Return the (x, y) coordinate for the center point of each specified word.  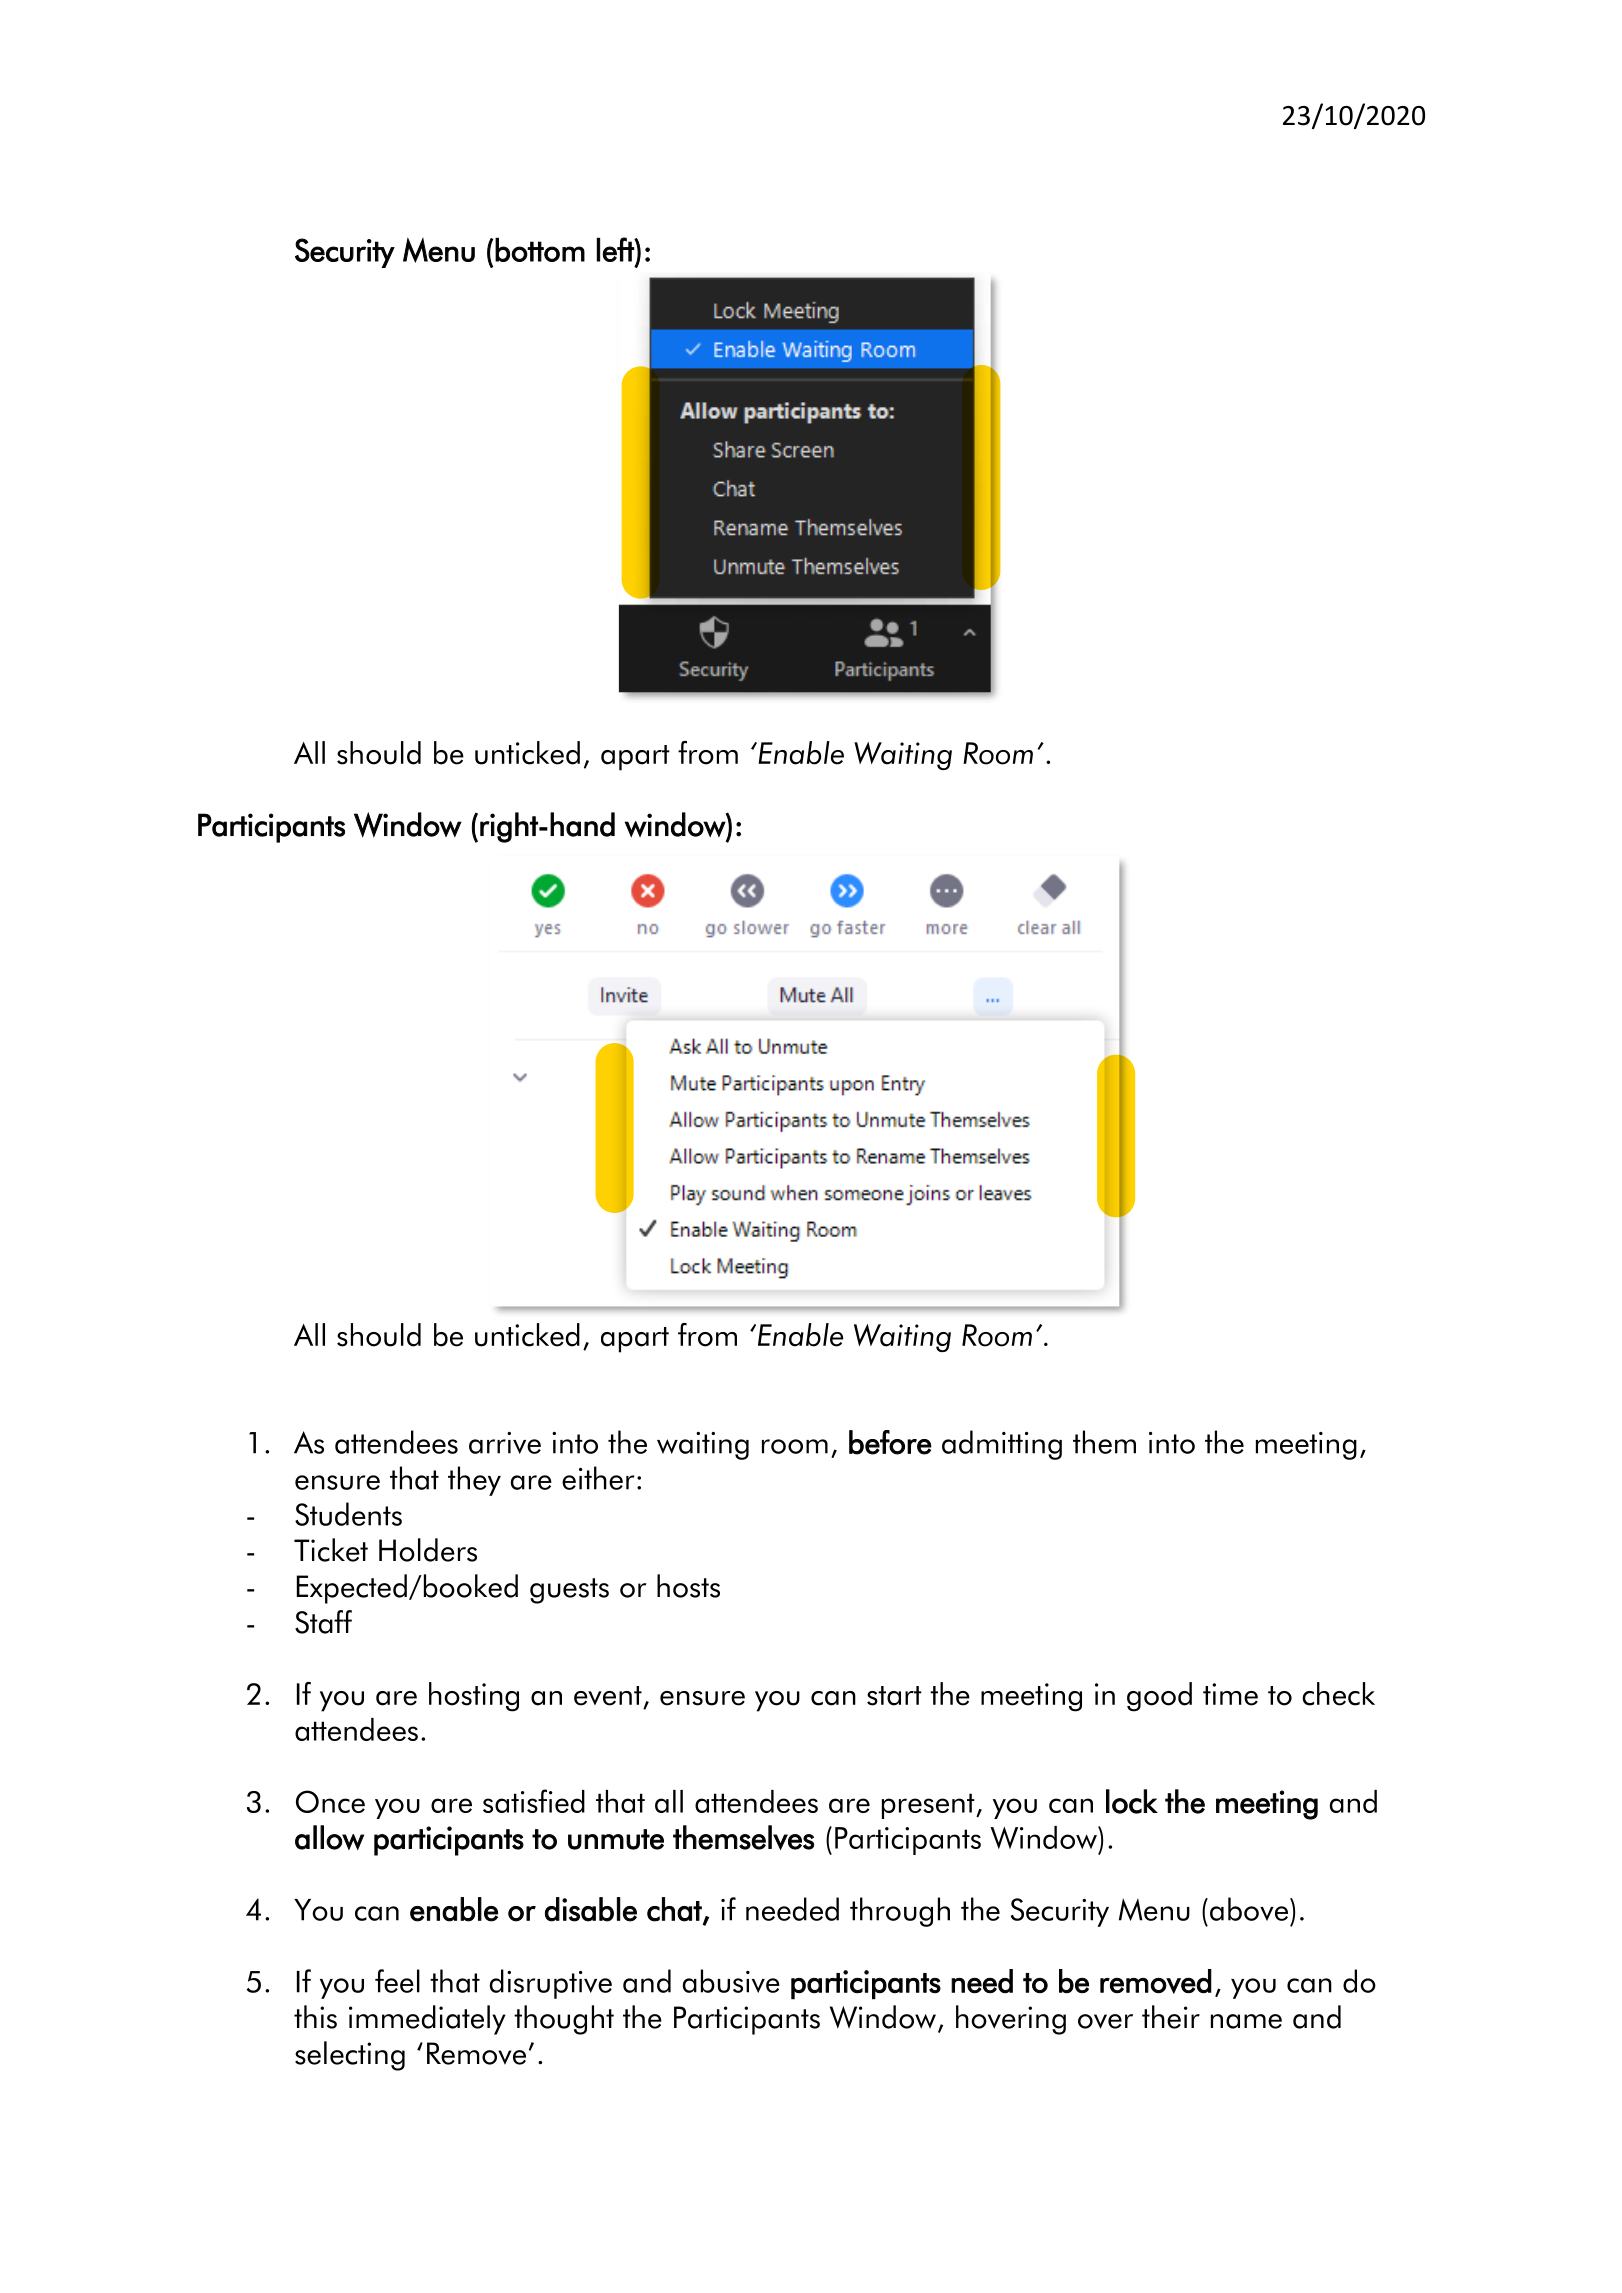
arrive (505, 1443)
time (1230, 1694)
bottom (540, 249)
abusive (731, 1981)
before (890, 1442)
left (616, 249)
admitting (1002, 1445)
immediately (427, 2020)
